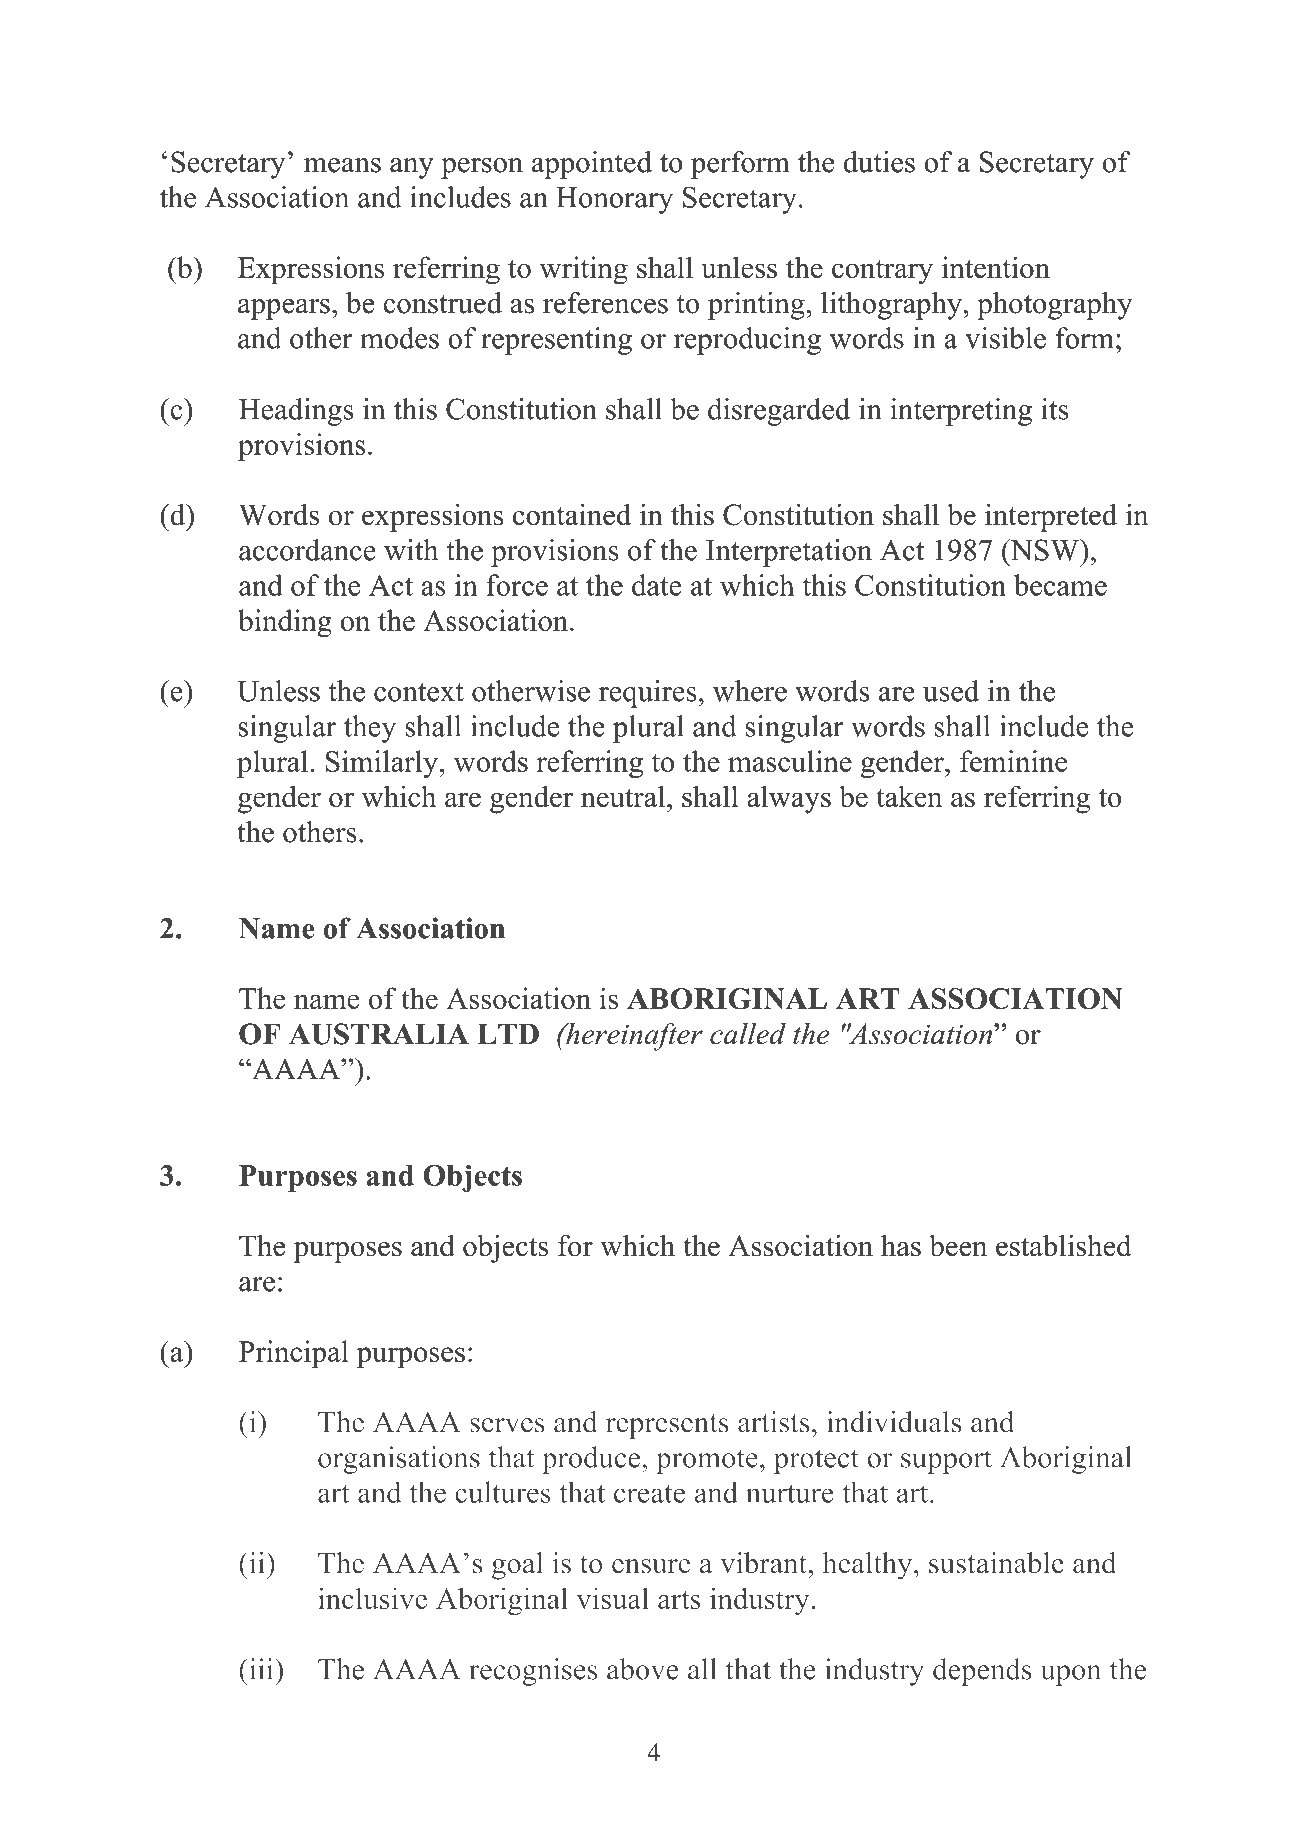 This screenshot has height=1845, width=1304. What do you see at coordinates (372, 1598) in the screenshot?
I see `inclusive` at bounding box center [372, 1598].
